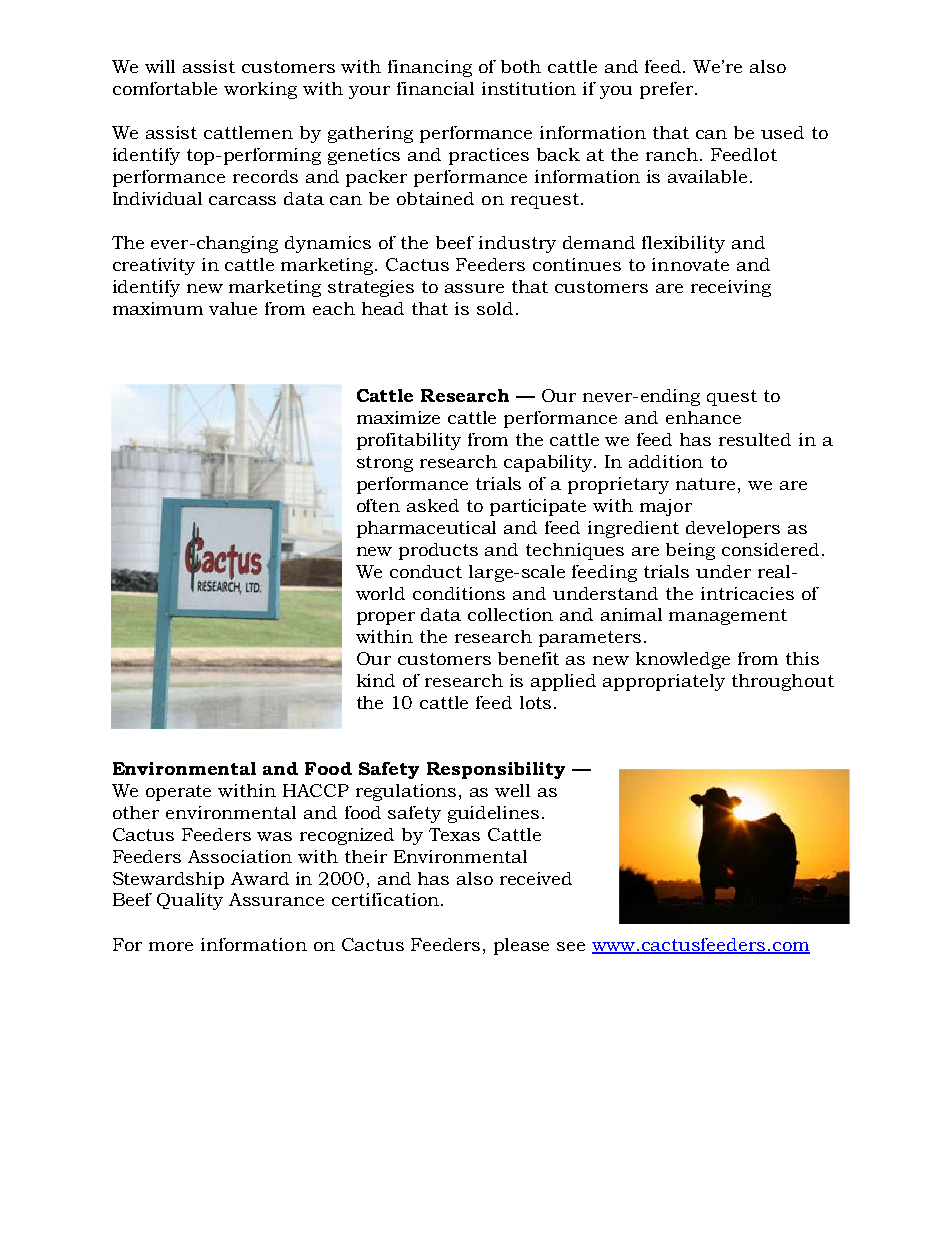  Describe the element at coordinates (260, 90) in the screenshot. I see `working` at that location.
